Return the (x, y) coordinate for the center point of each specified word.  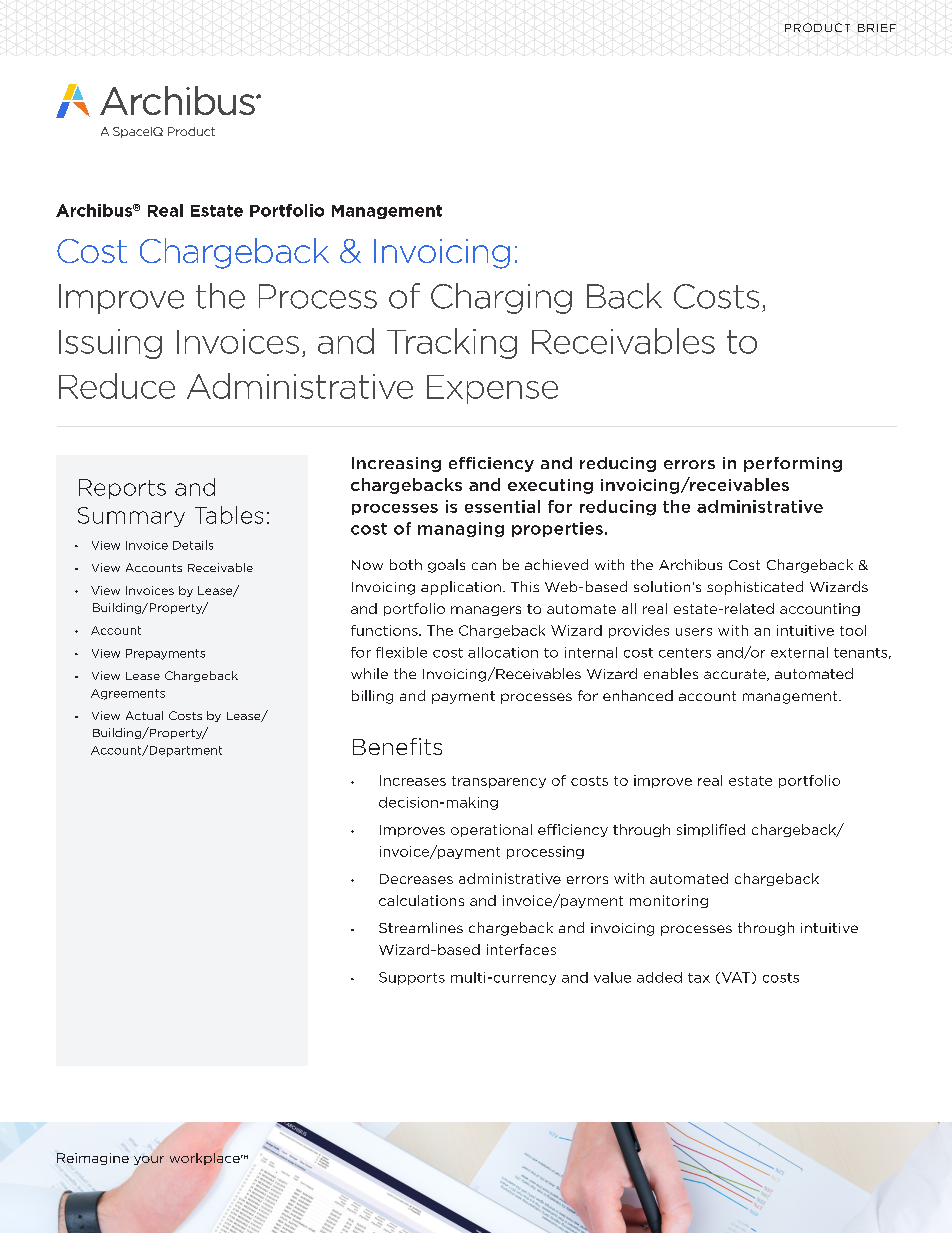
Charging (501, 298)
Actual (144, 715)
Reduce (117, 386)
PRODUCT (817, 27)
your (149, 1160)
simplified (711, 830)
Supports (412, 978)
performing (793, 464)
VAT (736, 978)
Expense (492, 389)
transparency (499, 782)
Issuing (110, 344)
